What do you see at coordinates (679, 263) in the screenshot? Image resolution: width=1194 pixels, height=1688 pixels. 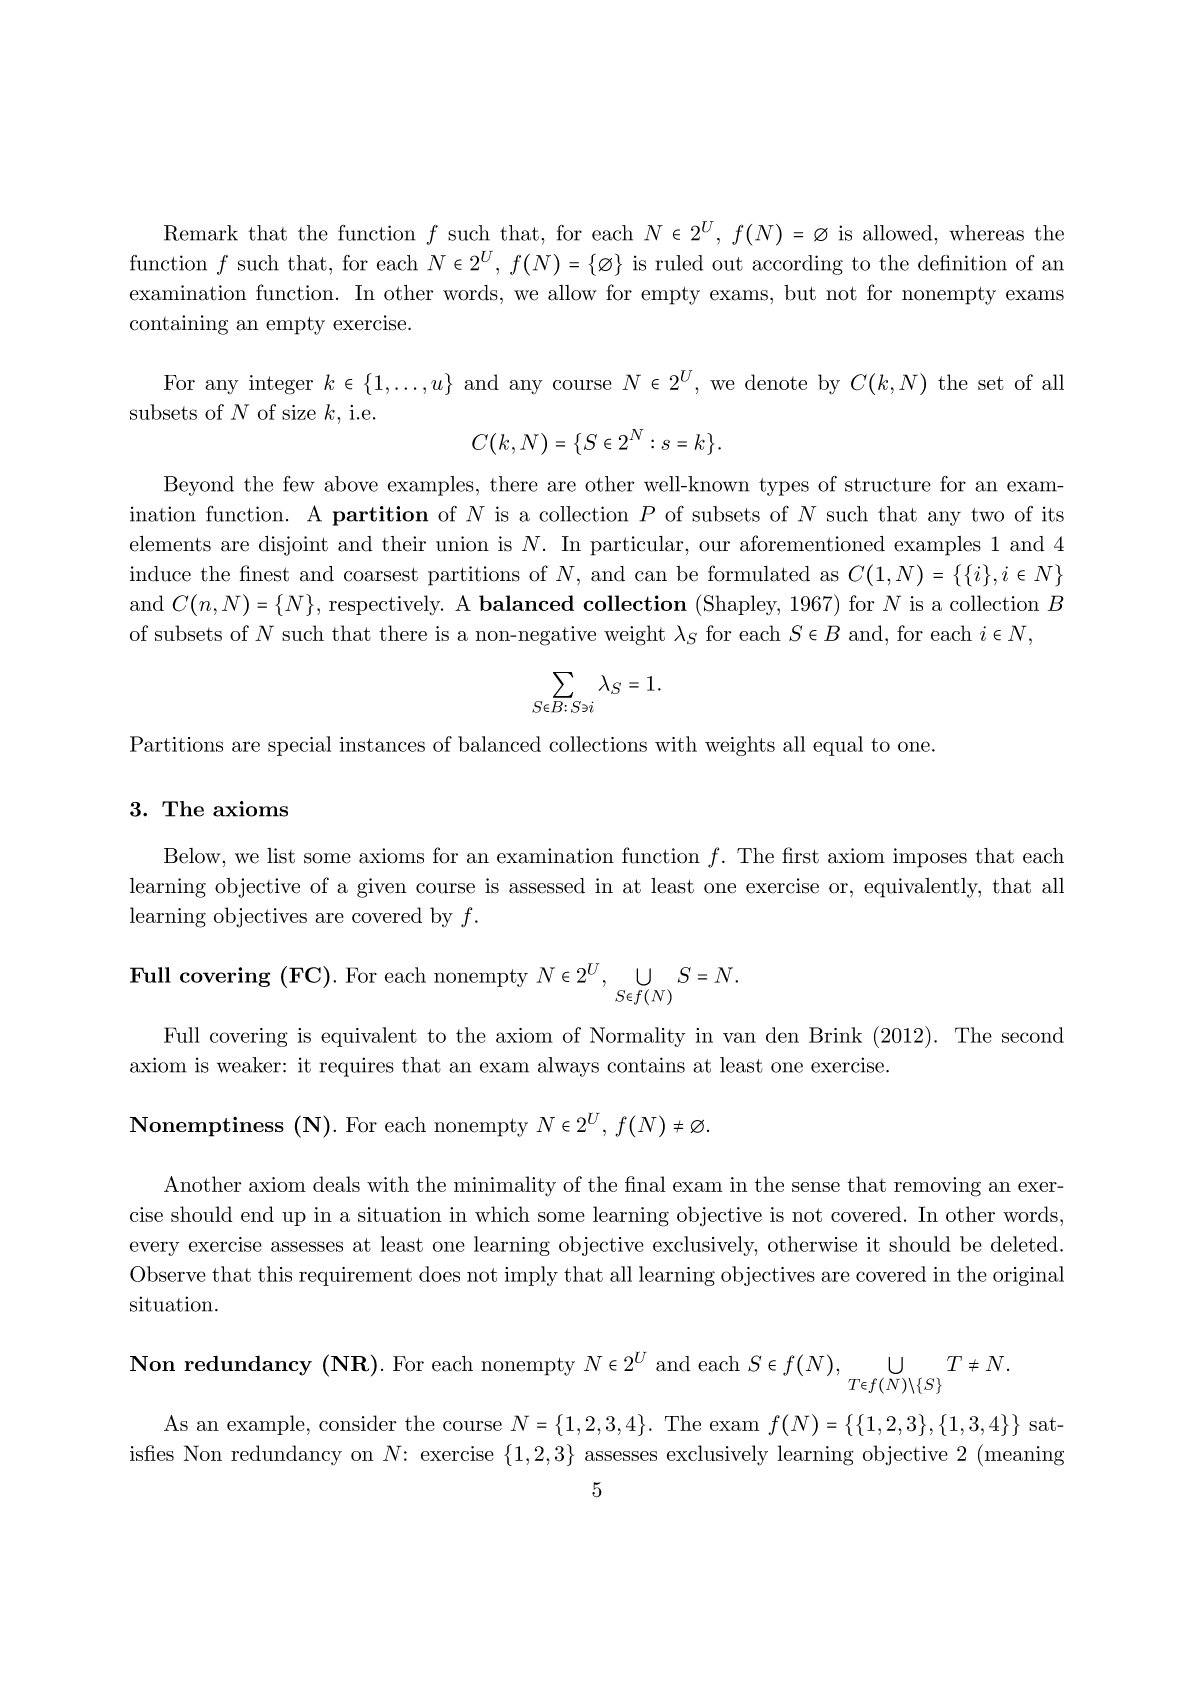 I see `ruled` at bounding box center [679, 263].
